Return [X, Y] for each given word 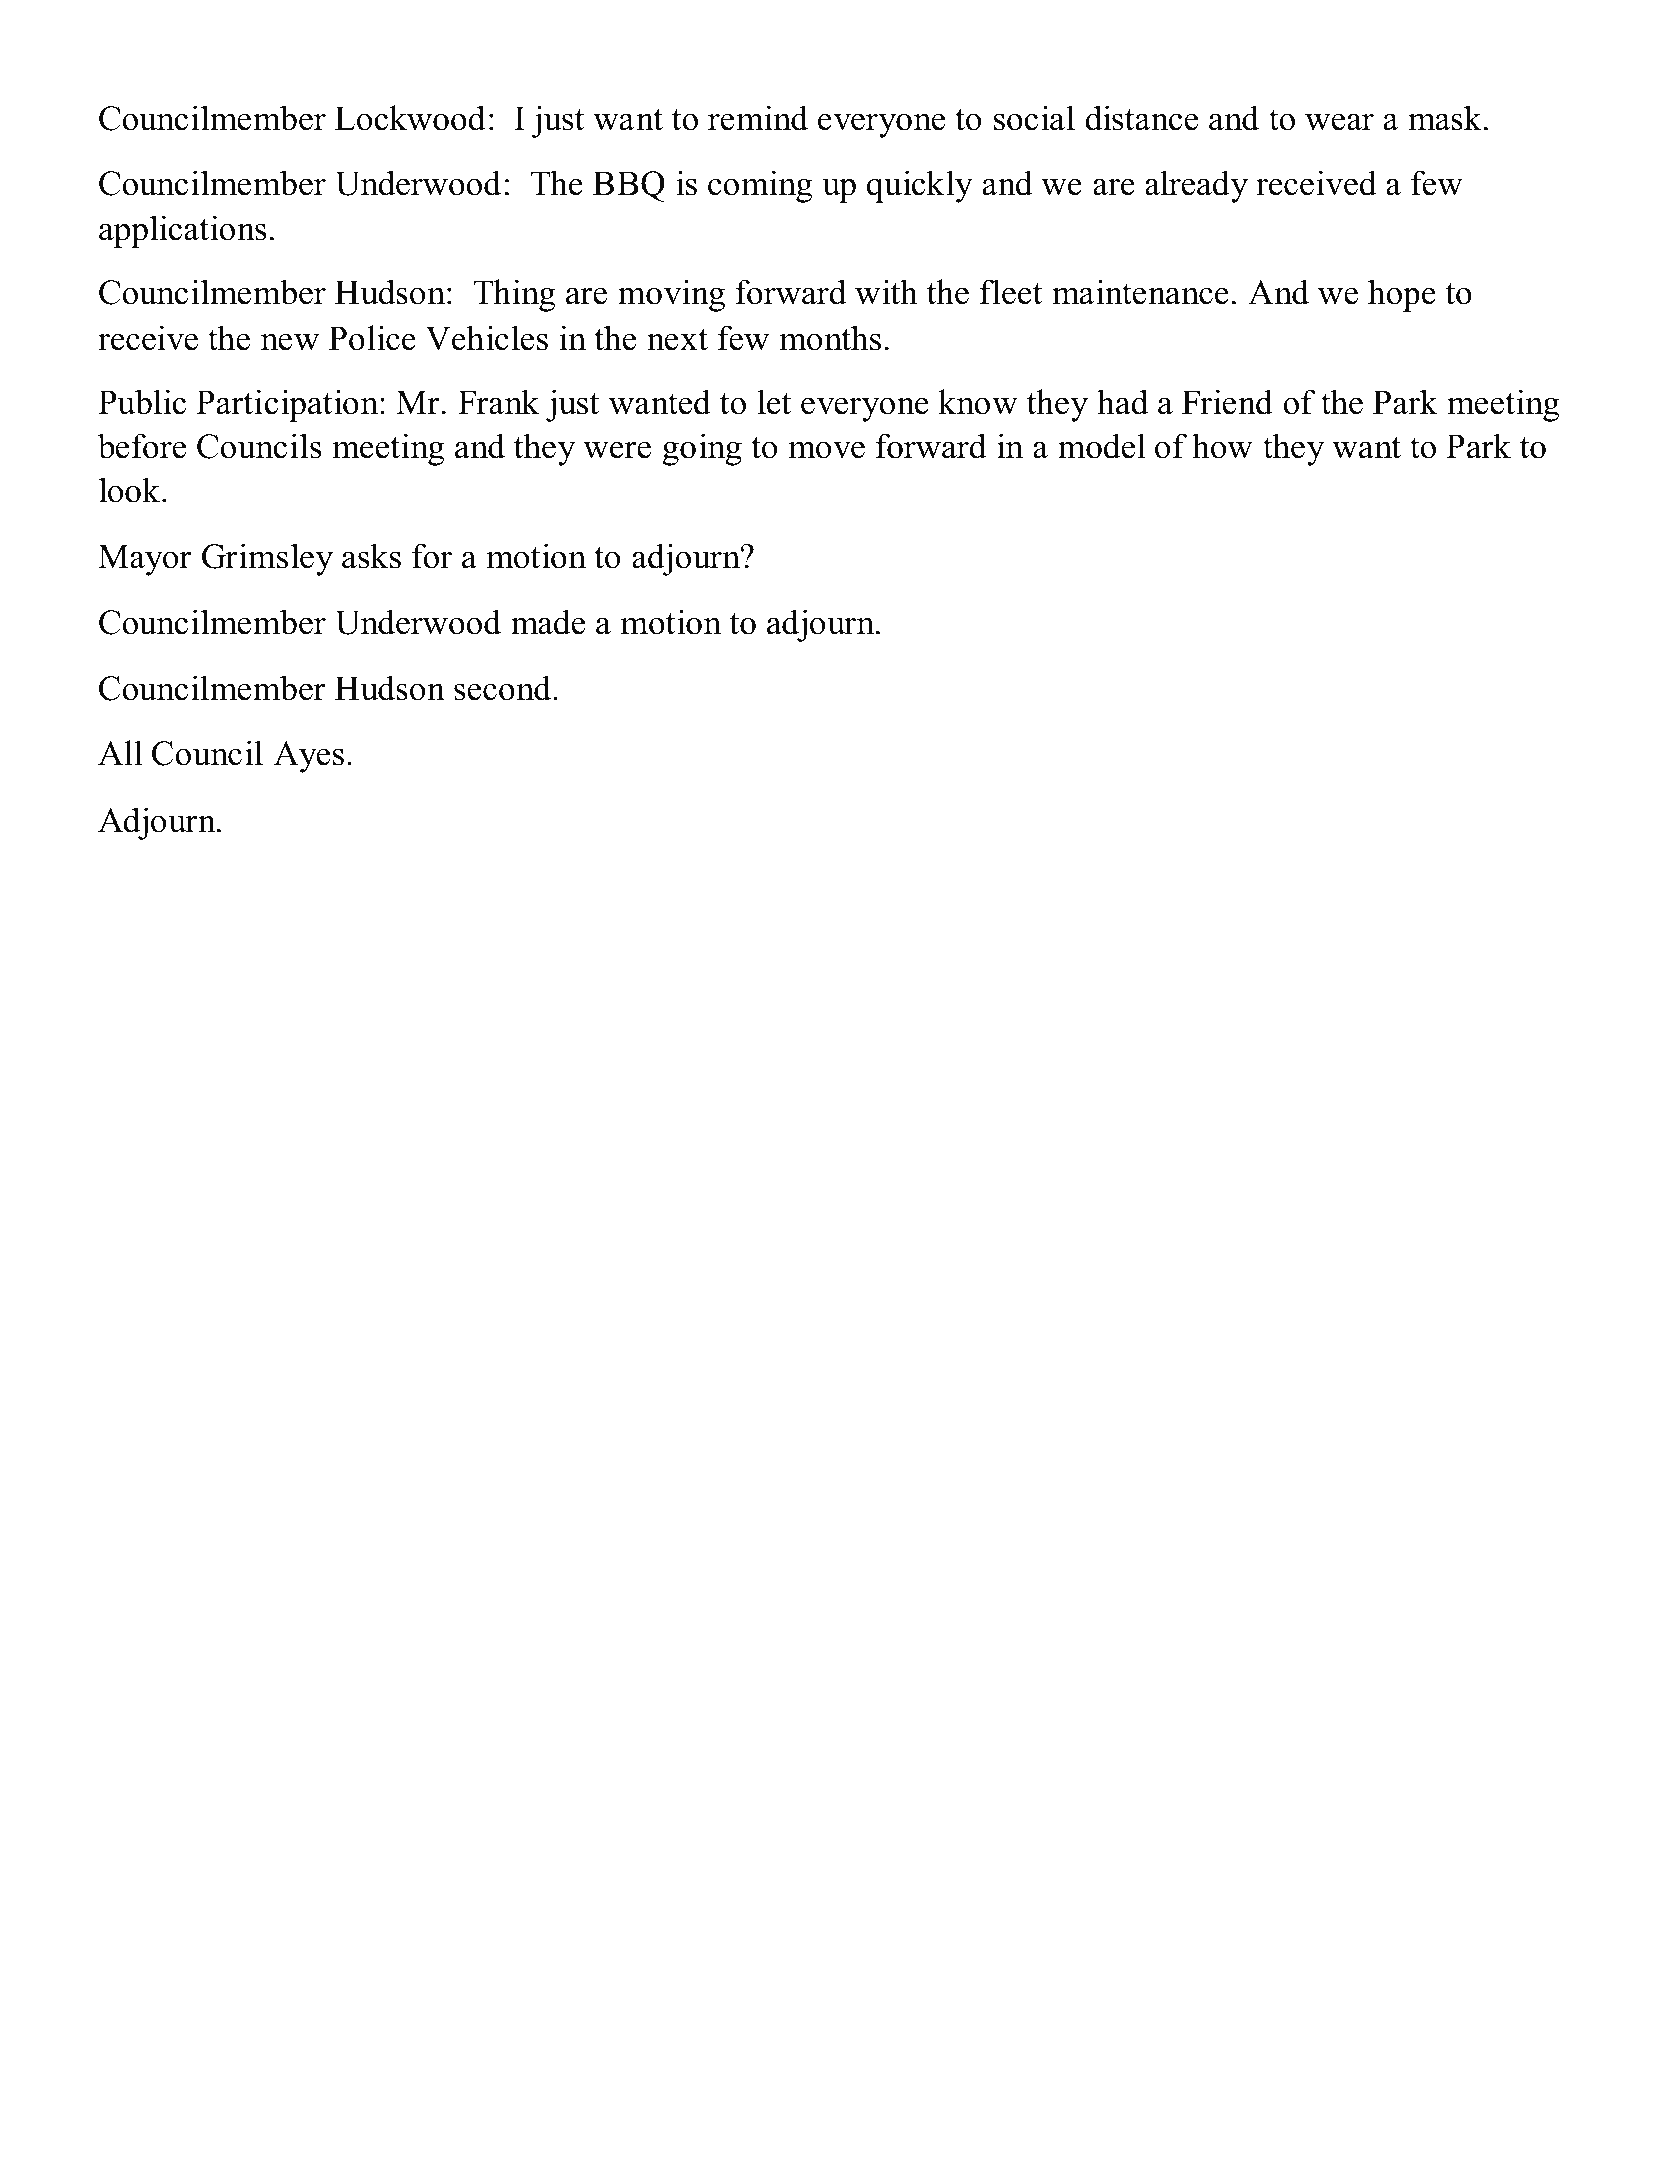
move [827, 450]
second [504, 688]
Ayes [309, 757]
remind [758, 118]
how [1222, 446]
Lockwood [410, 118]
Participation [288, 405]
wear [1339, 122]
